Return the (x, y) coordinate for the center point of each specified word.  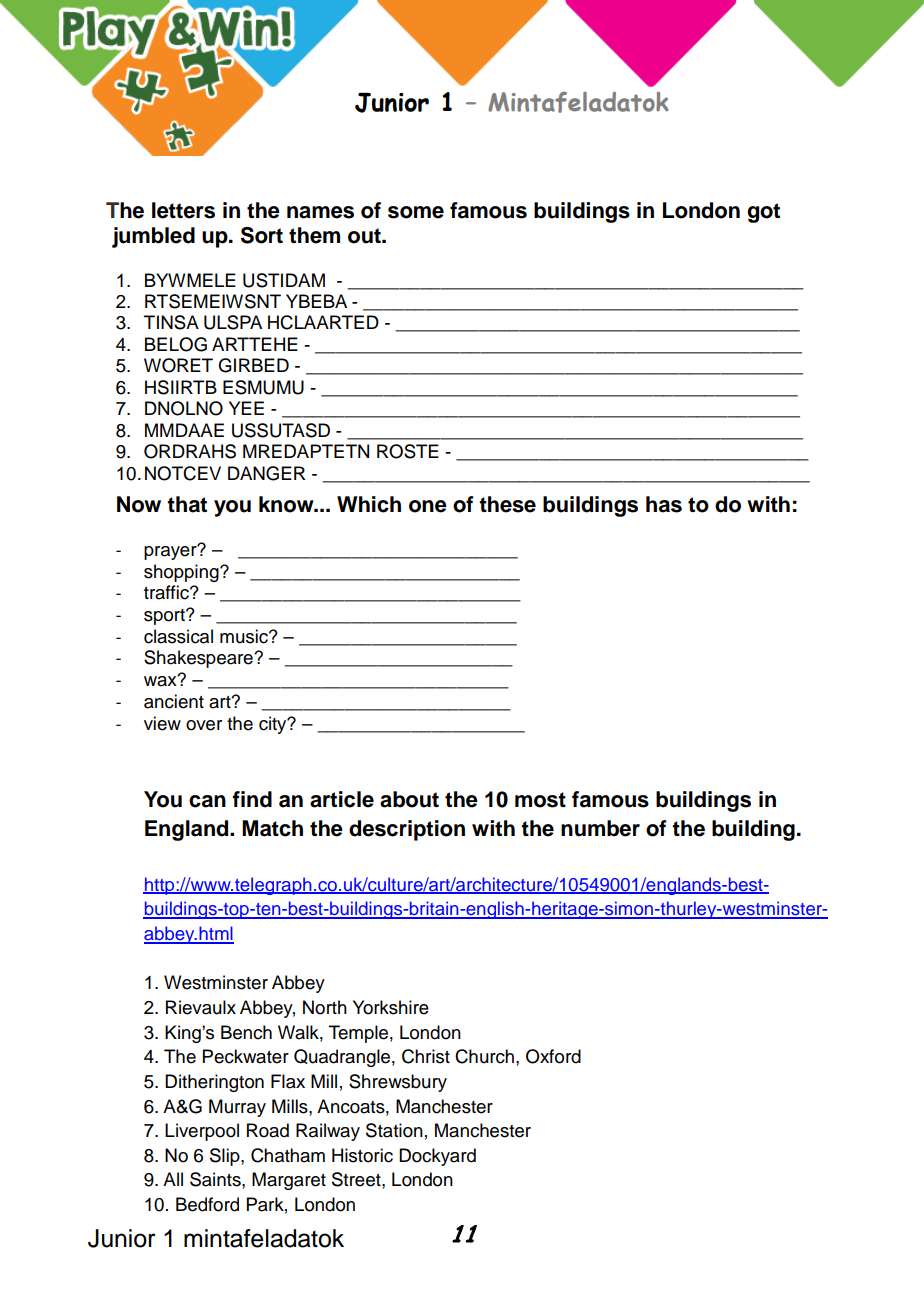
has (664, 504)
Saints (216, 1179)
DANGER (267, 473)
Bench (246, 1032)
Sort (262, 235)
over (204, 725)
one (428, 506)
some (416, 212)
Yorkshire (391, 1007)
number (600, 828)
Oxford (553, 1056)
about (409, 799)
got (763, 213)
